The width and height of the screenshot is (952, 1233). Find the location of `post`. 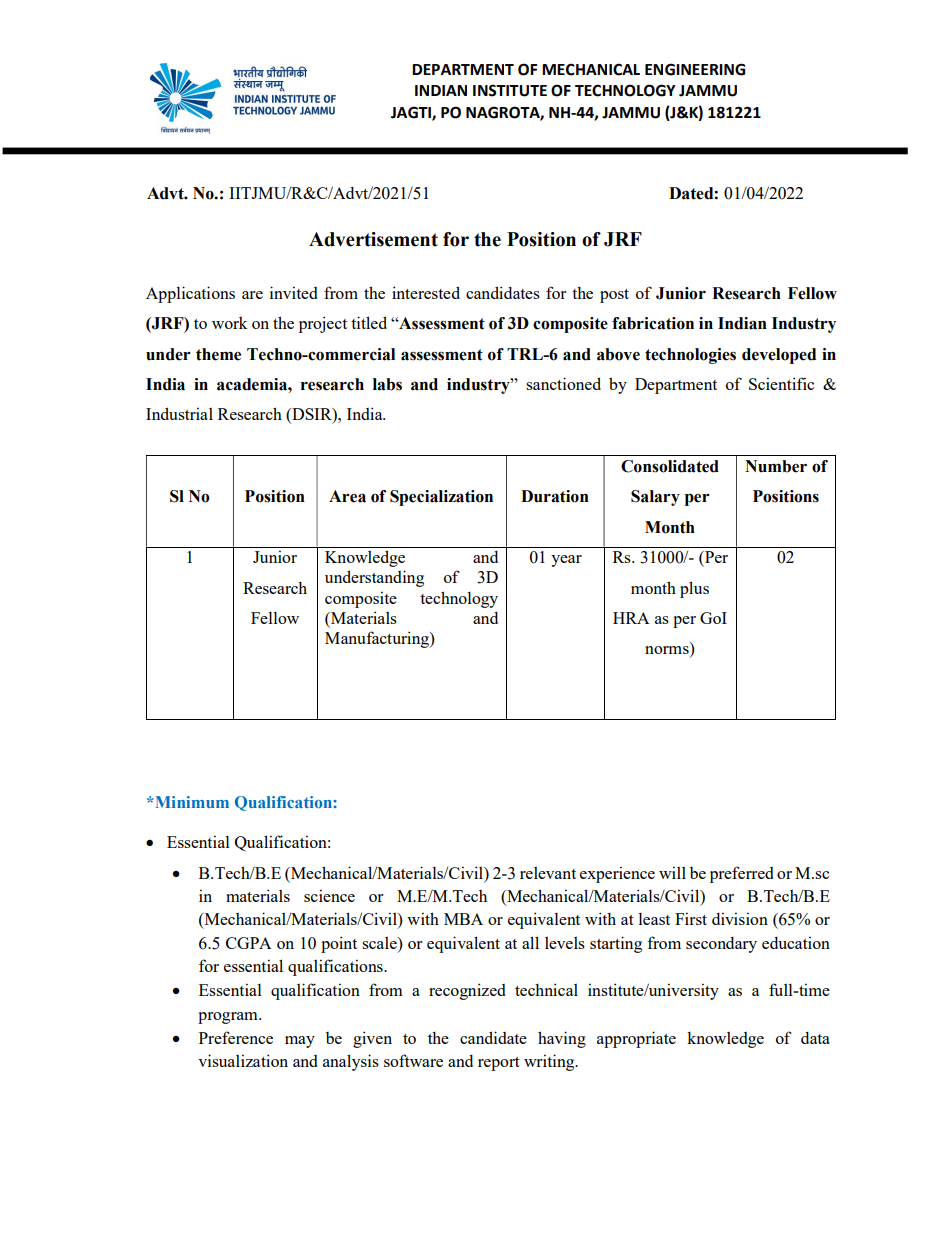

post is located at coordinates (614, 296).
